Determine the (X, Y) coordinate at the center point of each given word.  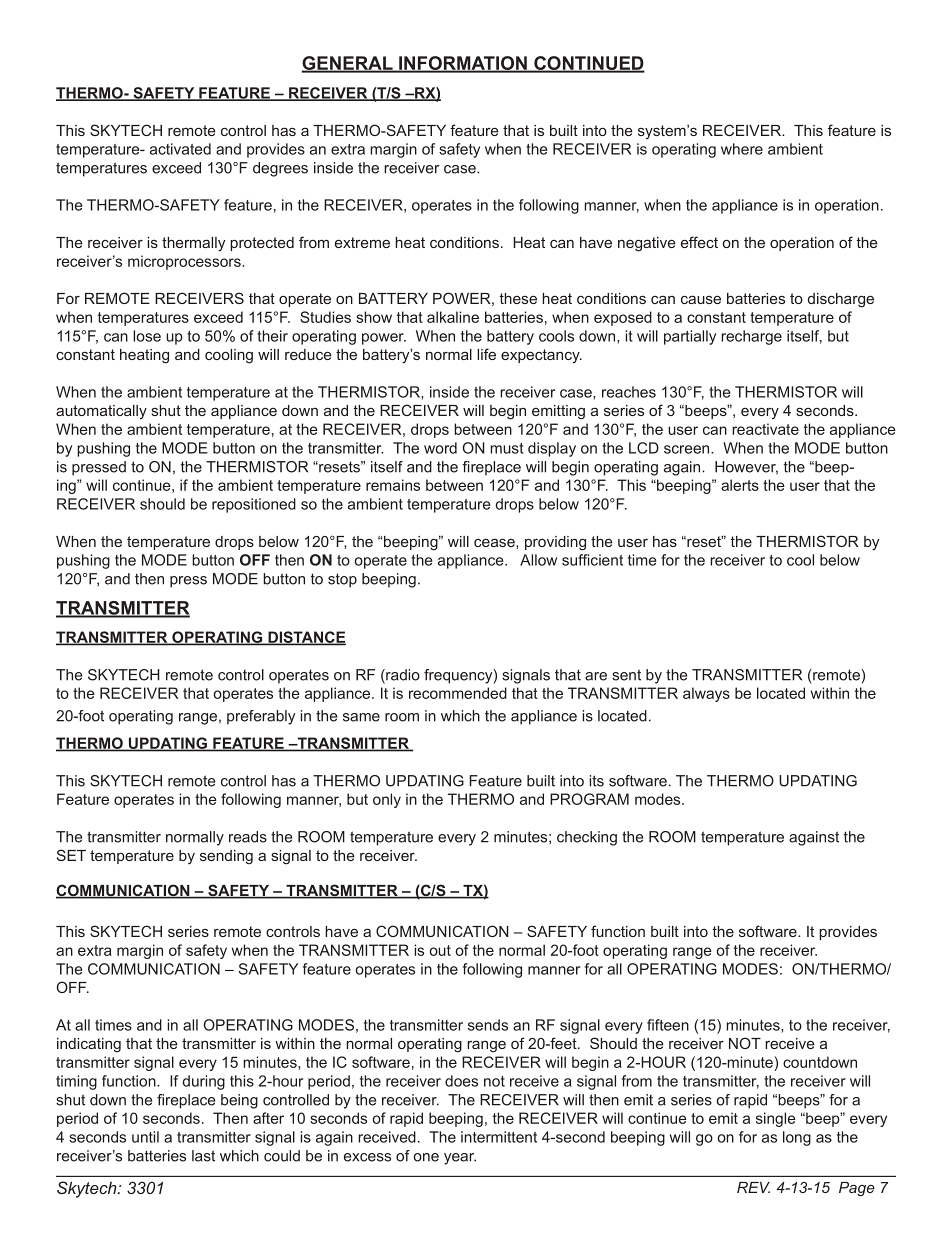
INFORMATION (463, 64)
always (706, 694)
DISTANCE (306, 638)
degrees (280, 169)
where (742, 149)
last (203, 1156)
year (460, 1159)
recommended (458, 693)
